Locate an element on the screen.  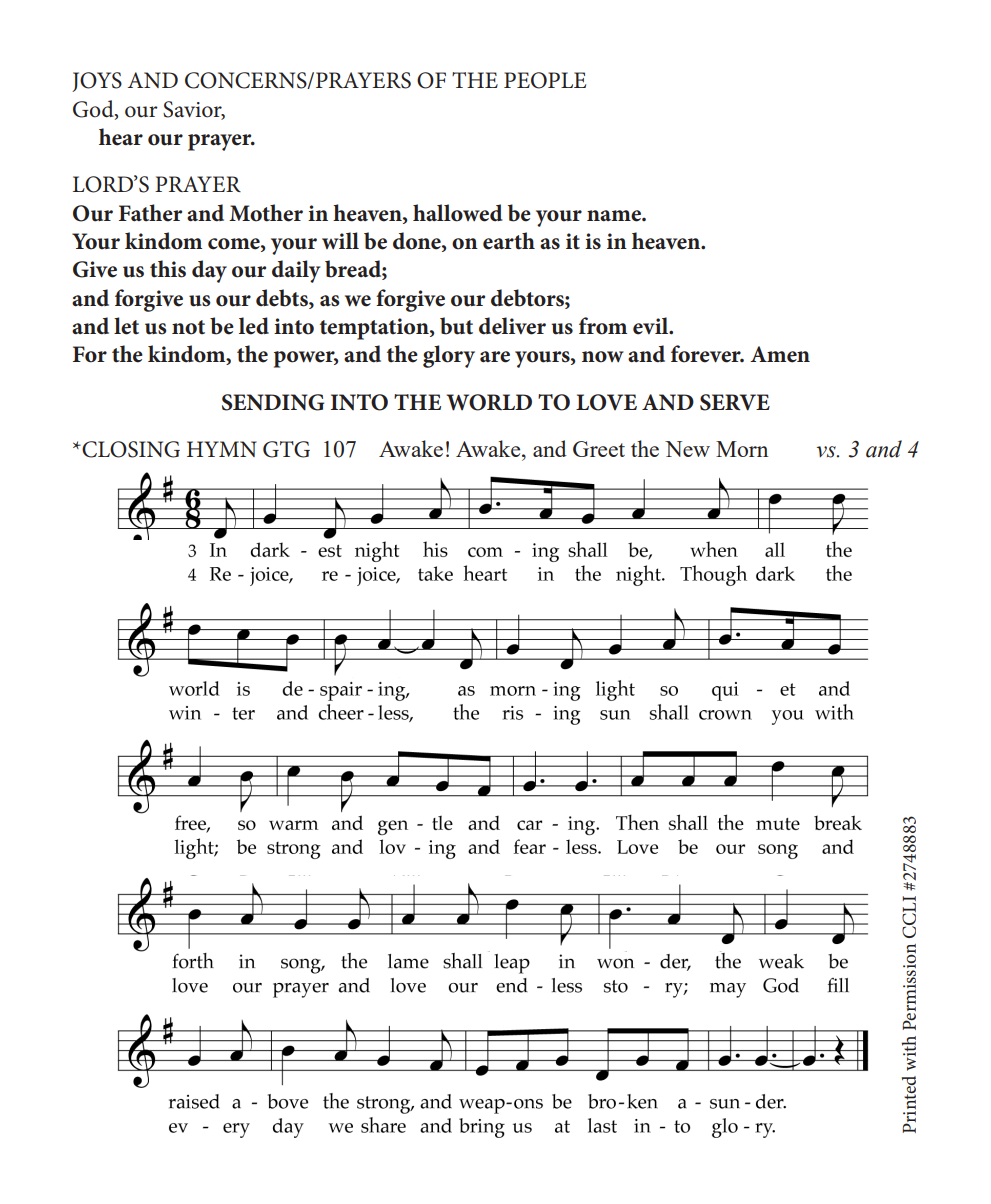
but is located at coordinates (456, 326).
